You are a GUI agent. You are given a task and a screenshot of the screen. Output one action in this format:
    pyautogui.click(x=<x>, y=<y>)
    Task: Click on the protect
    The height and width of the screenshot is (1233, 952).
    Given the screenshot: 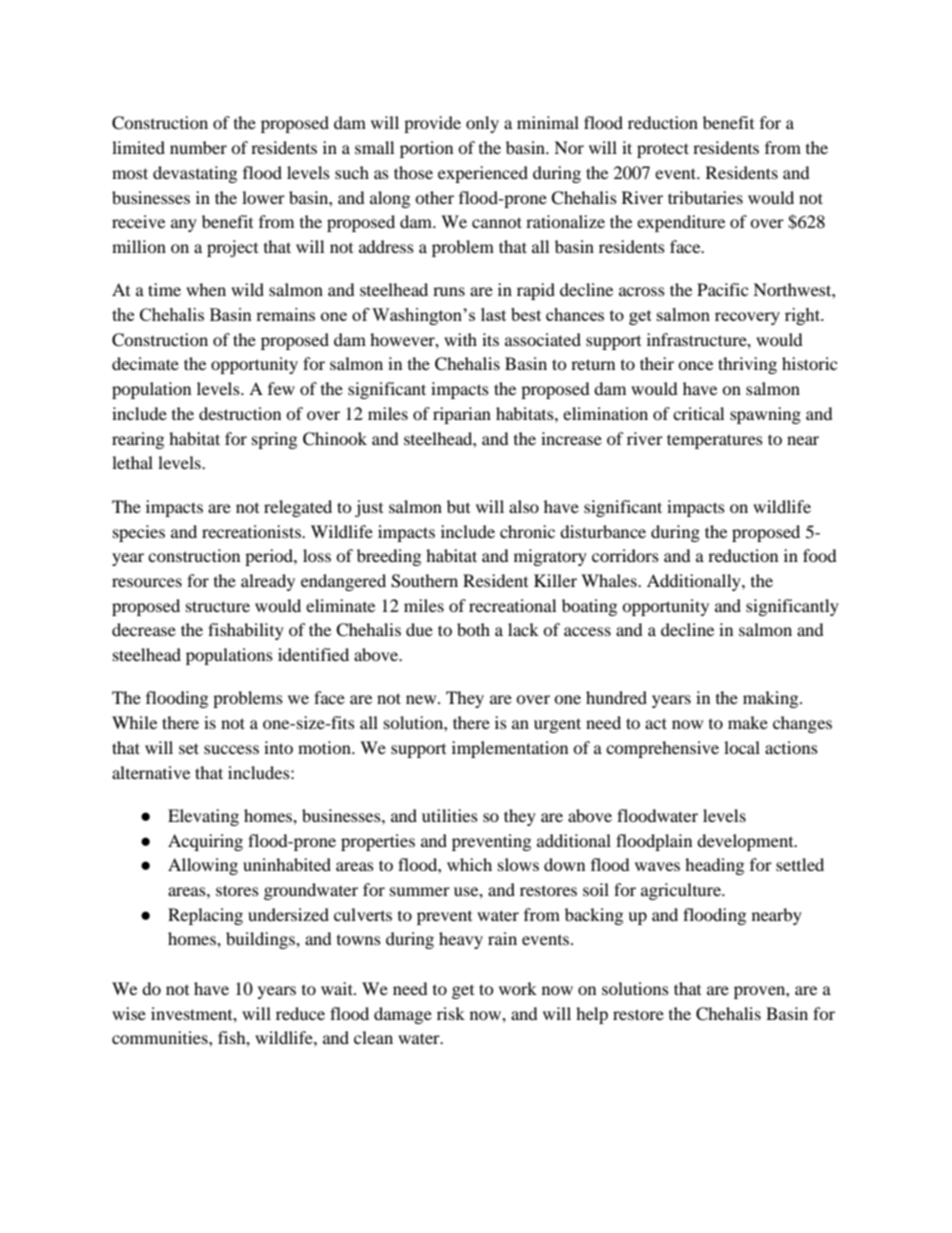 What is the action you would take?
    pyautogui.click(x=663, y=150)
